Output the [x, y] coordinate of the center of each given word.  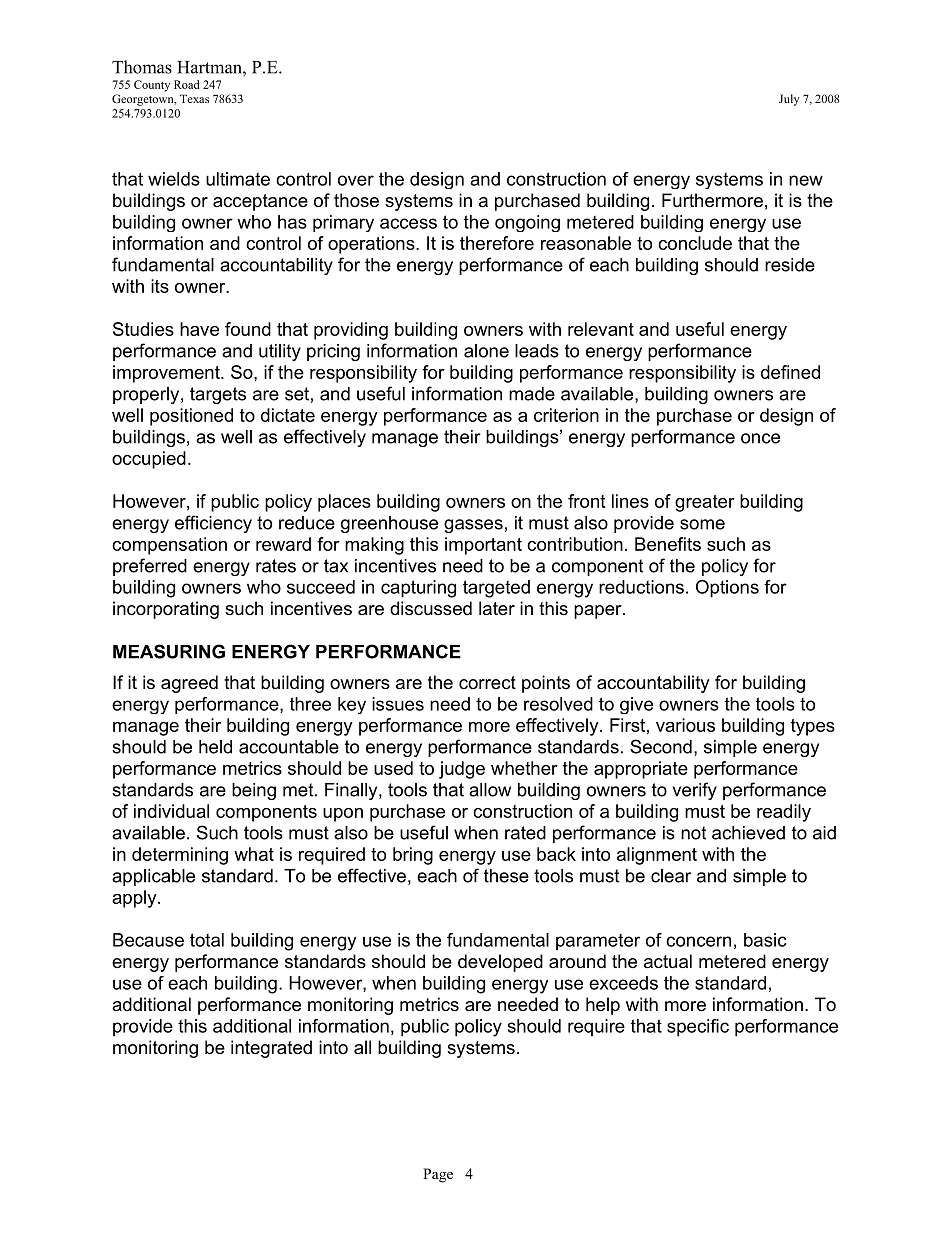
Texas [194, 98]
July [789, 100]
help [603, 1006]
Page [438, 1175]
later [497, 608]
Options [727, 589]
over [356, 180]
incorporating [166, 610]
